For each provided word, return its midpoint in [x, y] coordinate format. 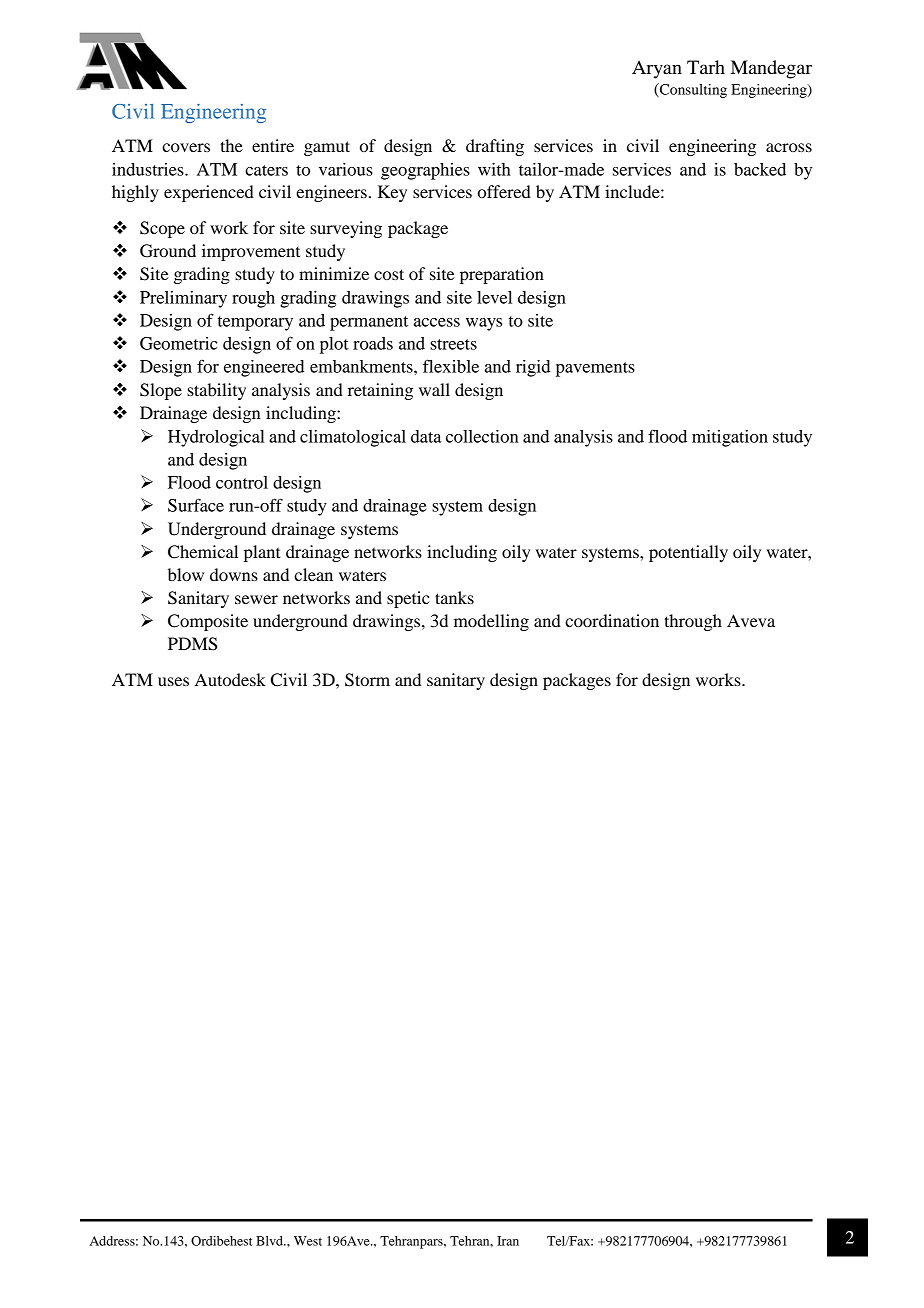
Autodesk [230, 679]
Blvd [270, 1241]
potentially [688, 553]
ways [484, 324]
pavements [595, 369]
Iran [508, 1241]
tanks [454, 597]
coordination [612, 620]
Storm [367, 680]
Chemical [203, 552]
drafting [495, 147]
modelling [491, 622]
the [231, 145]
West [308, 1241]
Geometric [179, 343]
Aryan [657, 69]
